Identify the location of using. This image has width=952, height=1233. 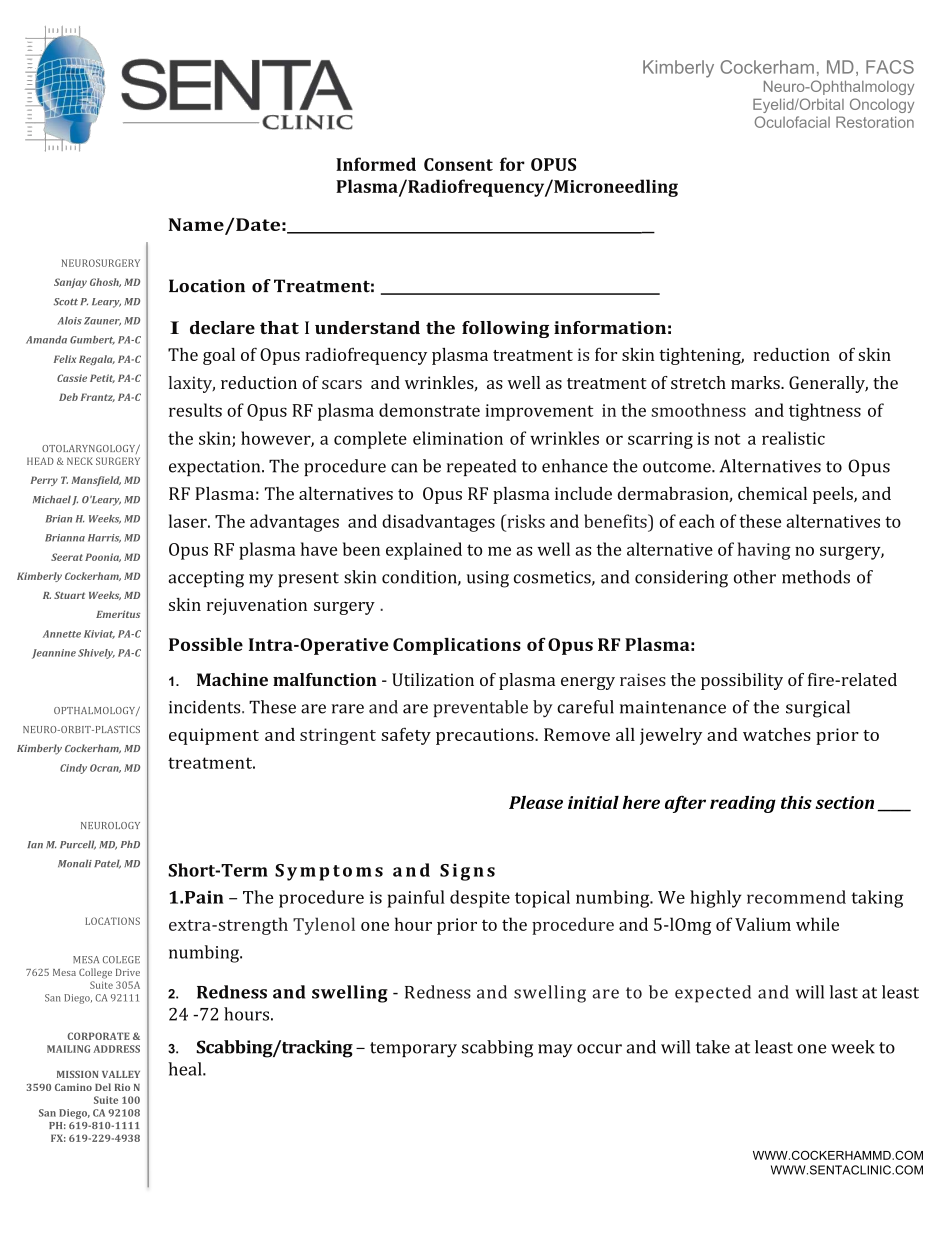
(488, 579).
